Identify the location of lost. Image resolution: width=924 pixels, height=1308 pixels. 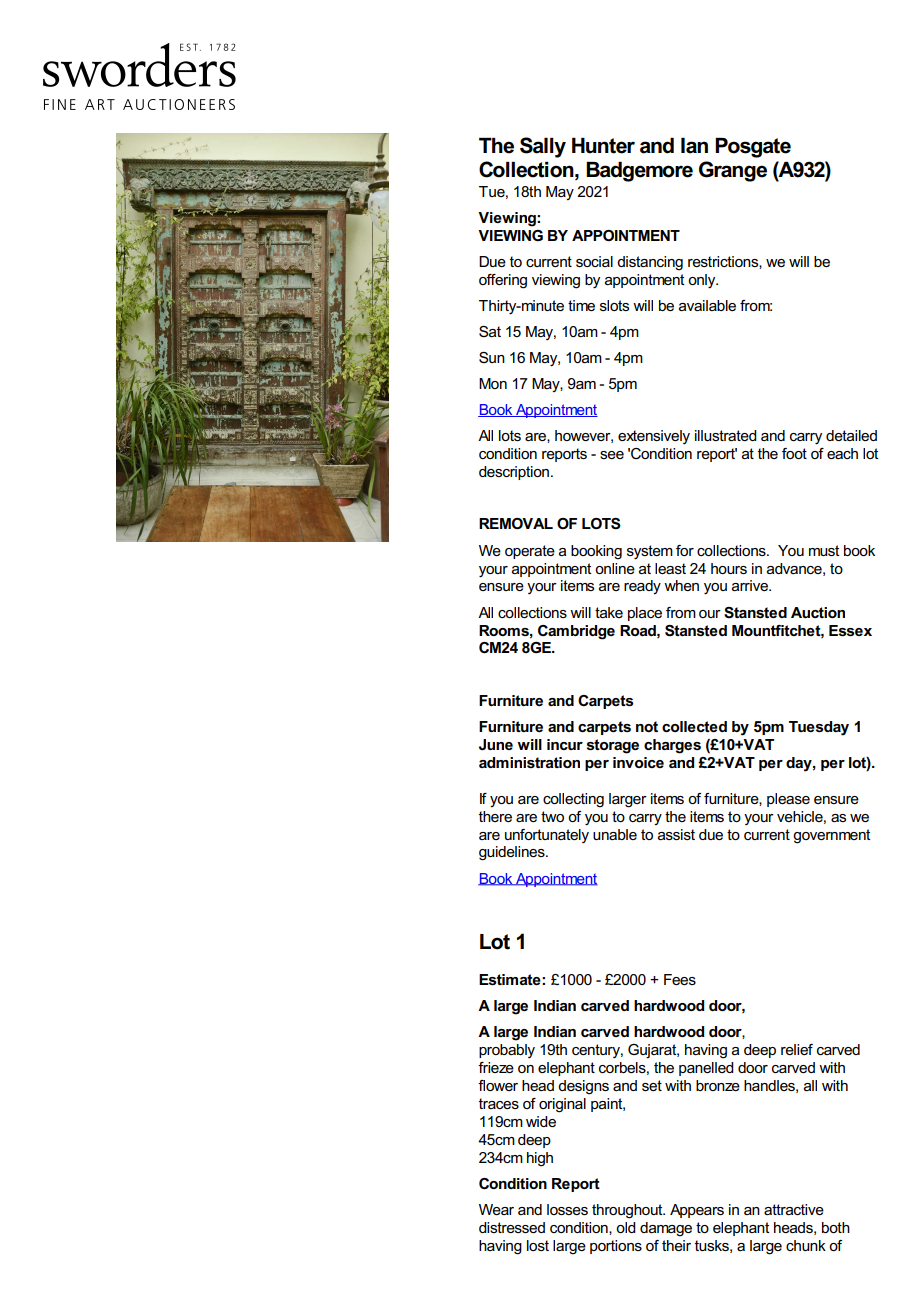
(538, 1245).
